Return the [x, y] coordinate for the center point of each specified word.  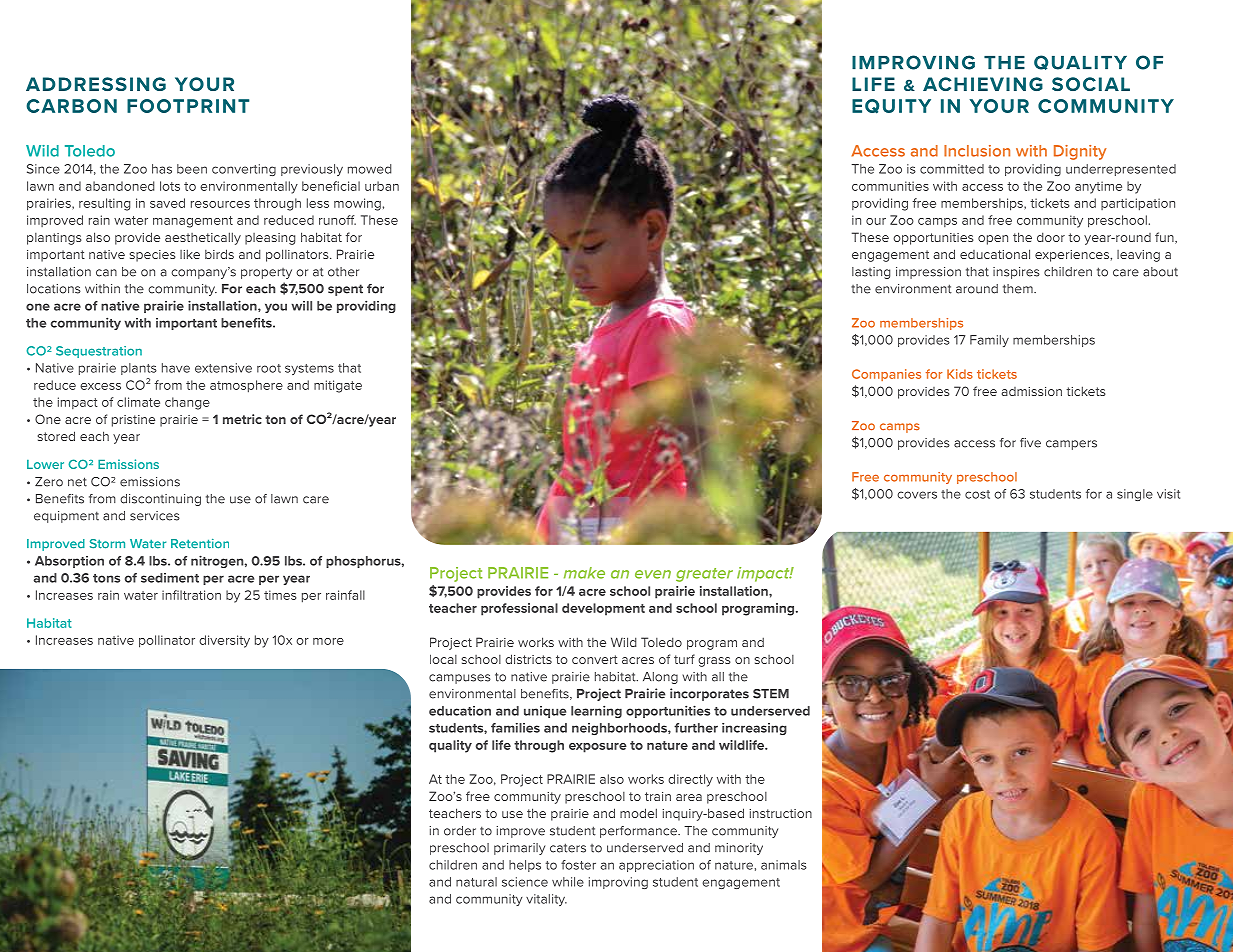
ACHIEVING [983, 84]
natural [476, 882]
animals [784, 865]
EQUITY [891, 106]
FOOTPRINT [188, 106]
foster [578, 865]
